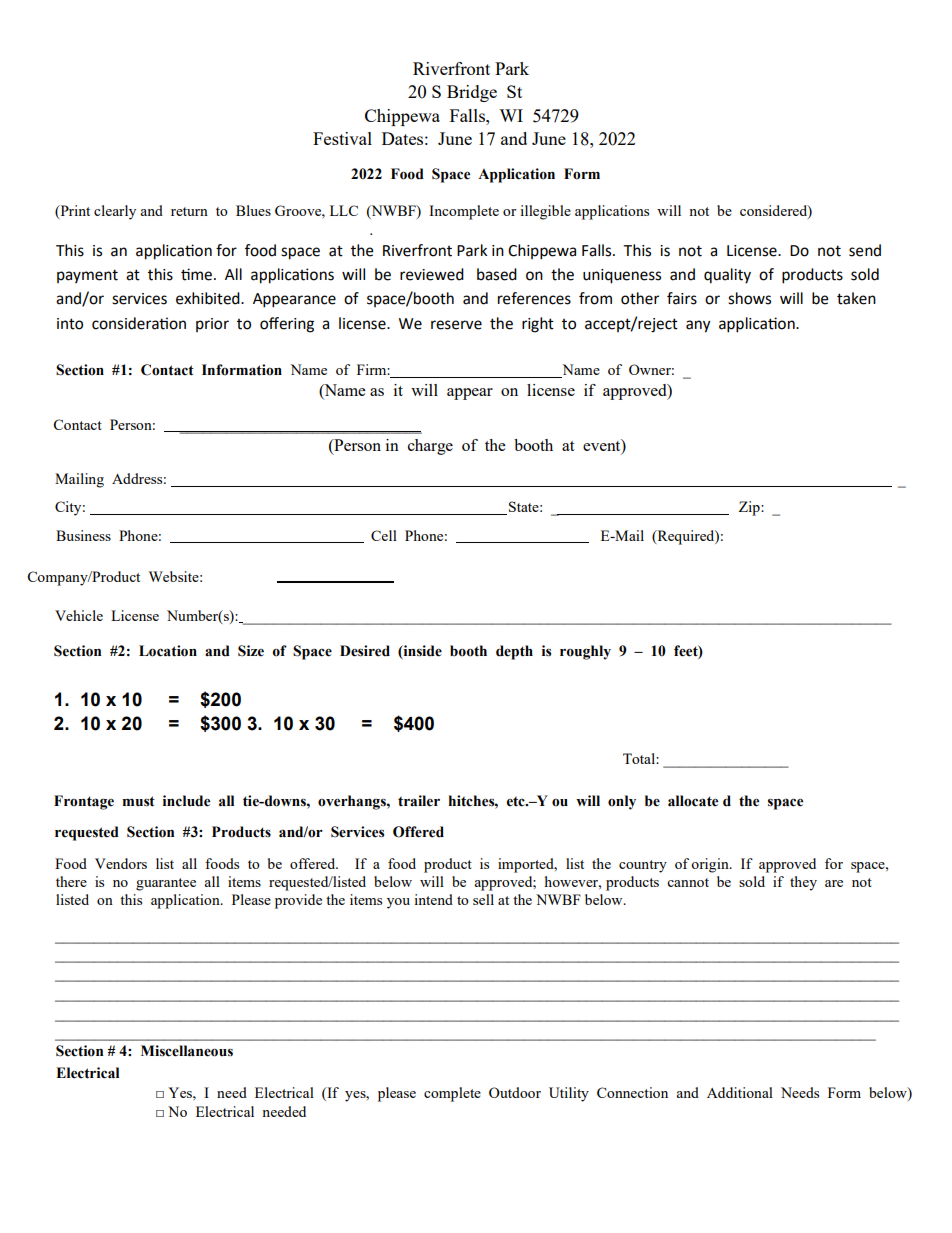 This document has width=952, height=1233. Describe the element at coordinates (166, 884) in the document. I see `guarantee` at that location.
